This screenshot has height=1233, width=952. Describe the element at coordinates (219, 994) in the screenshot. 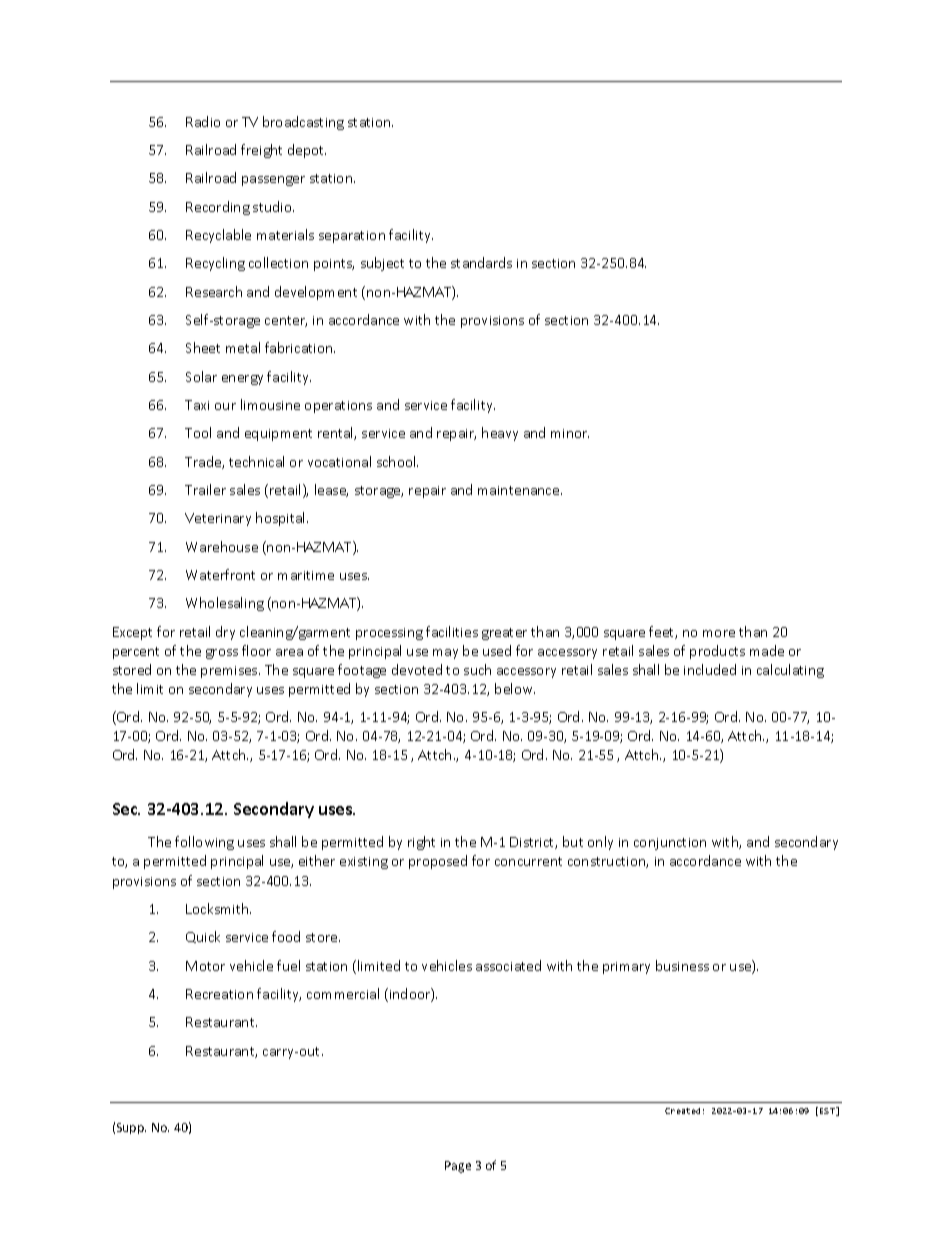

I see `Recreation` at that location.
